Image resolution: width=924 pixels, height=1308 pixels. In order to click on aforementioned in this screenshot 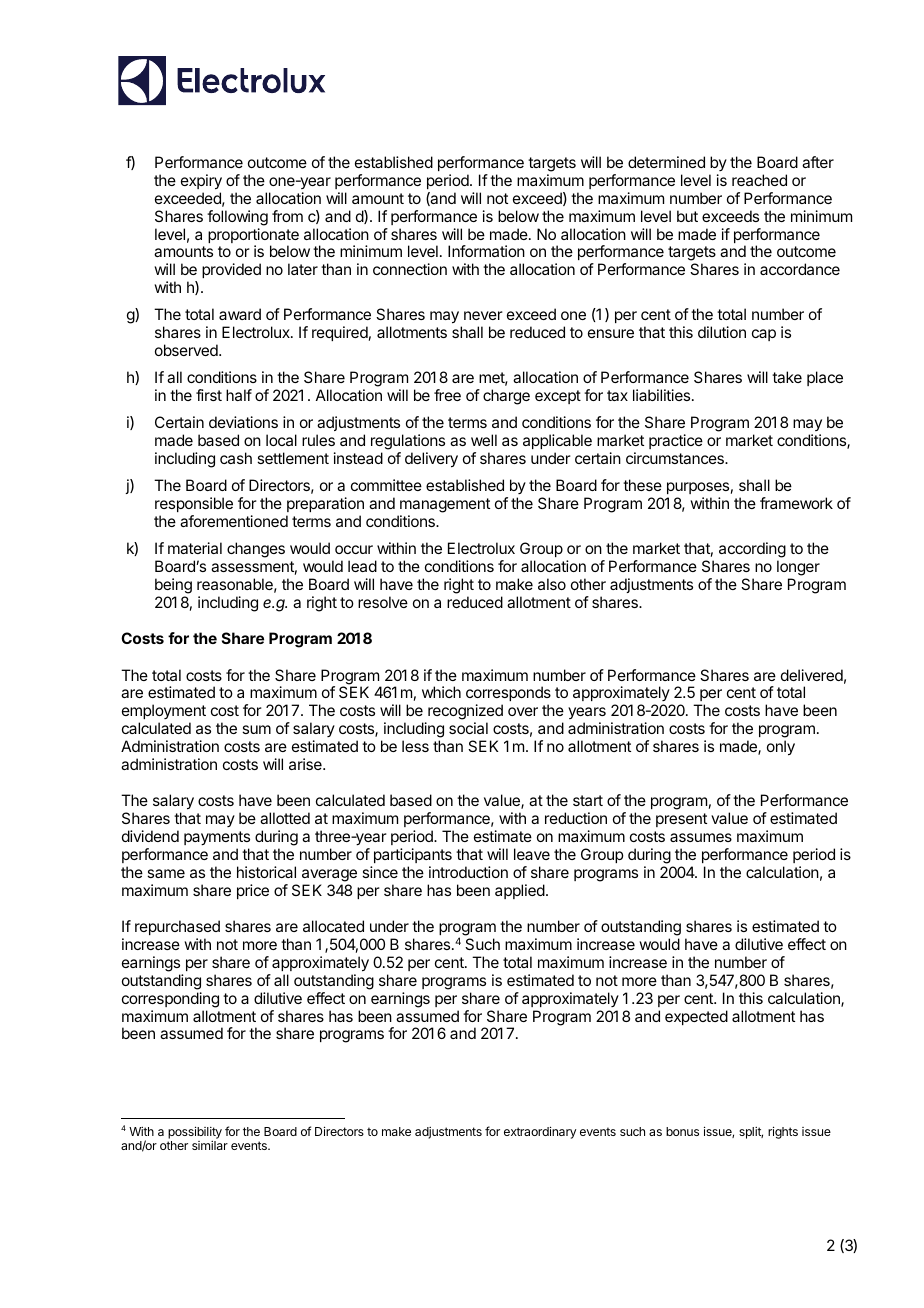, I will do `click(234, 521)`.
